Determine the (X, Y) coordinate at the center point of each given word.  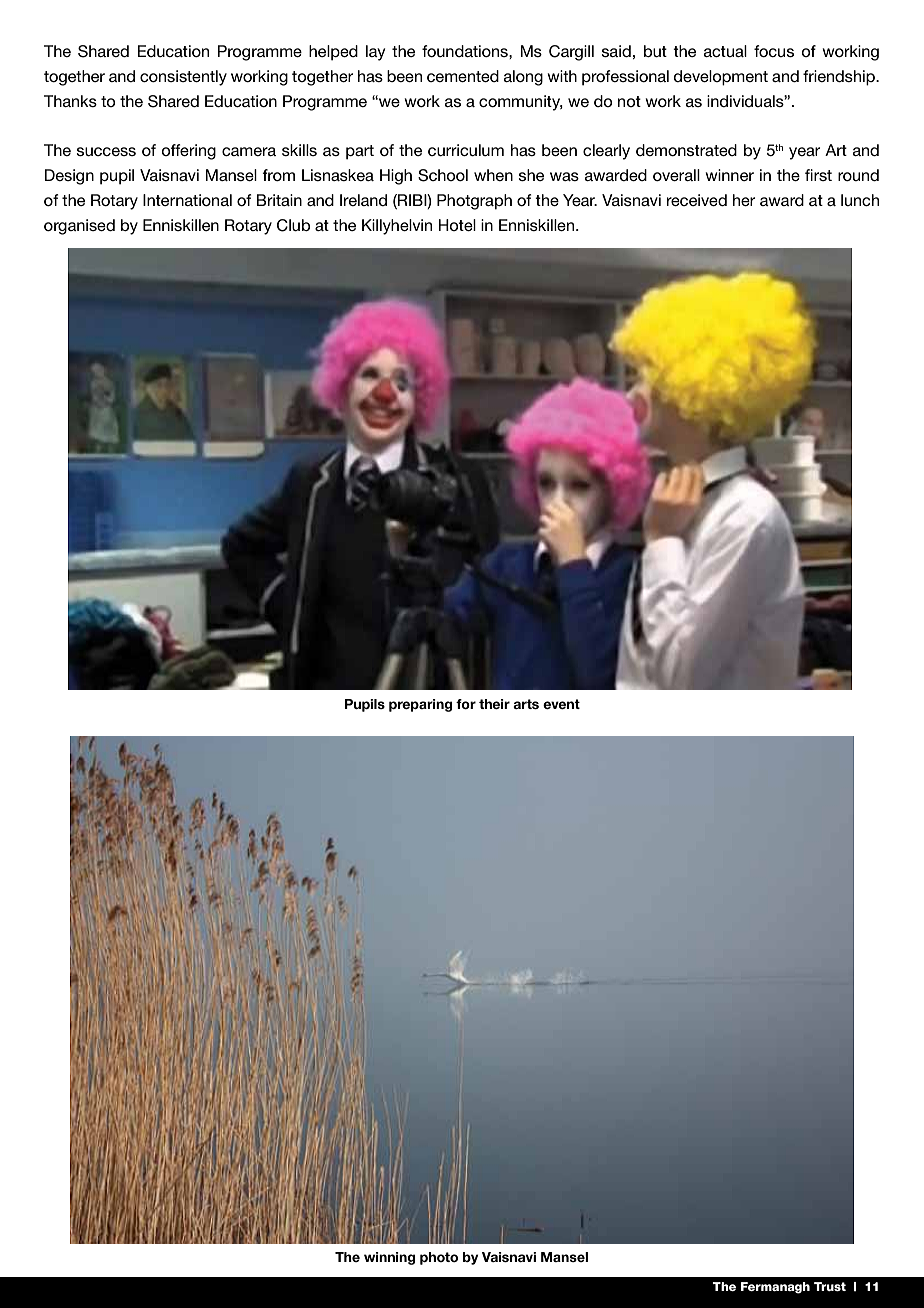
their (494, 704)
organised (79, 227)
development (721, 78)
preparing (420, 705)
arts (526, 704)
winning (389, 1258)
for (466, 704)
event (561, 704)
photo (439, 1258)
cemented (463, 76)
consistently (183, 78)
